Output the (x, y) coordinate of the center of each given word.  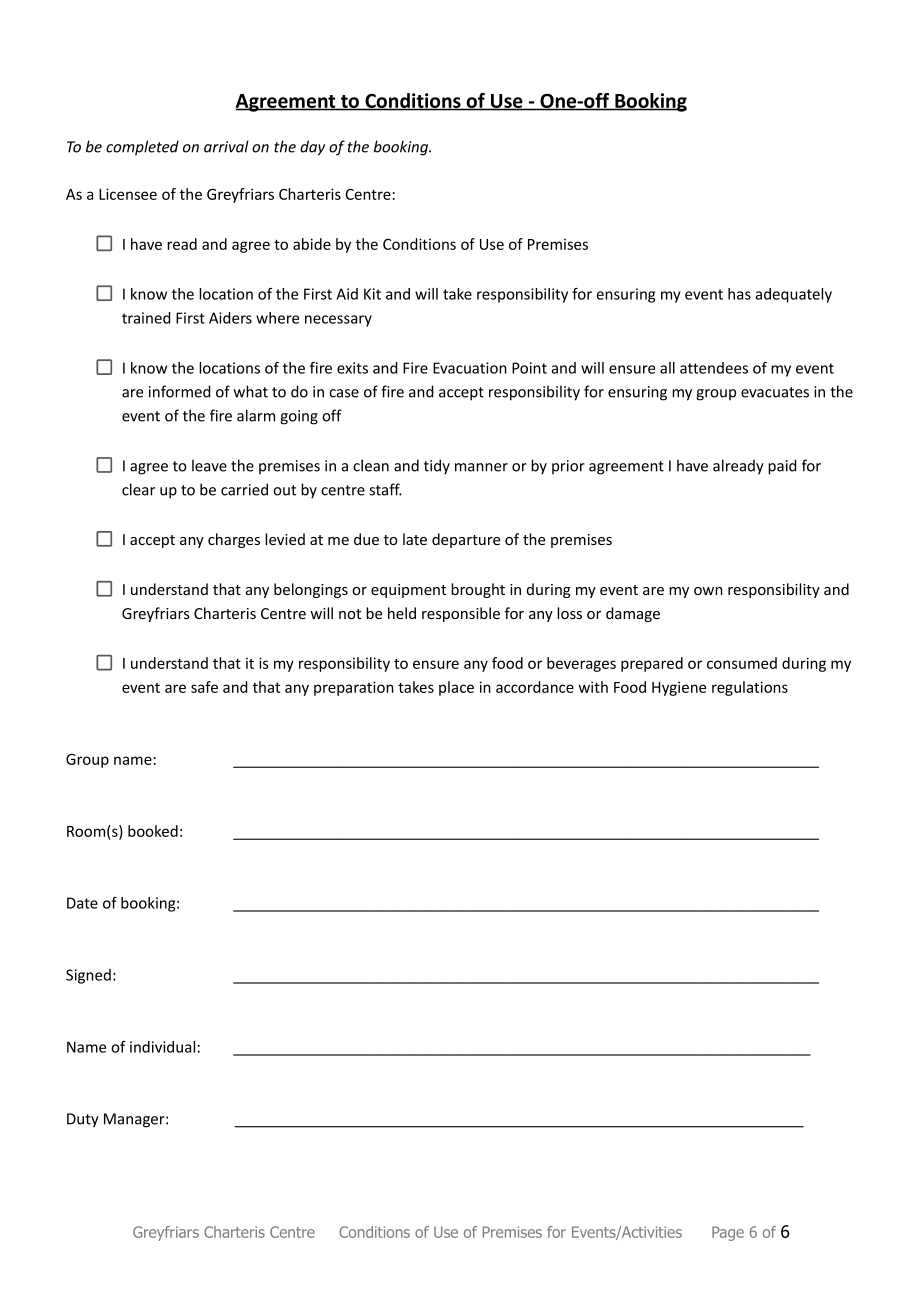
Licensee (128, 194)
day (312, 148)
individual (162, 1047)
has (739, 294)
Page (728, 1233)
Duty (83, 1120)
